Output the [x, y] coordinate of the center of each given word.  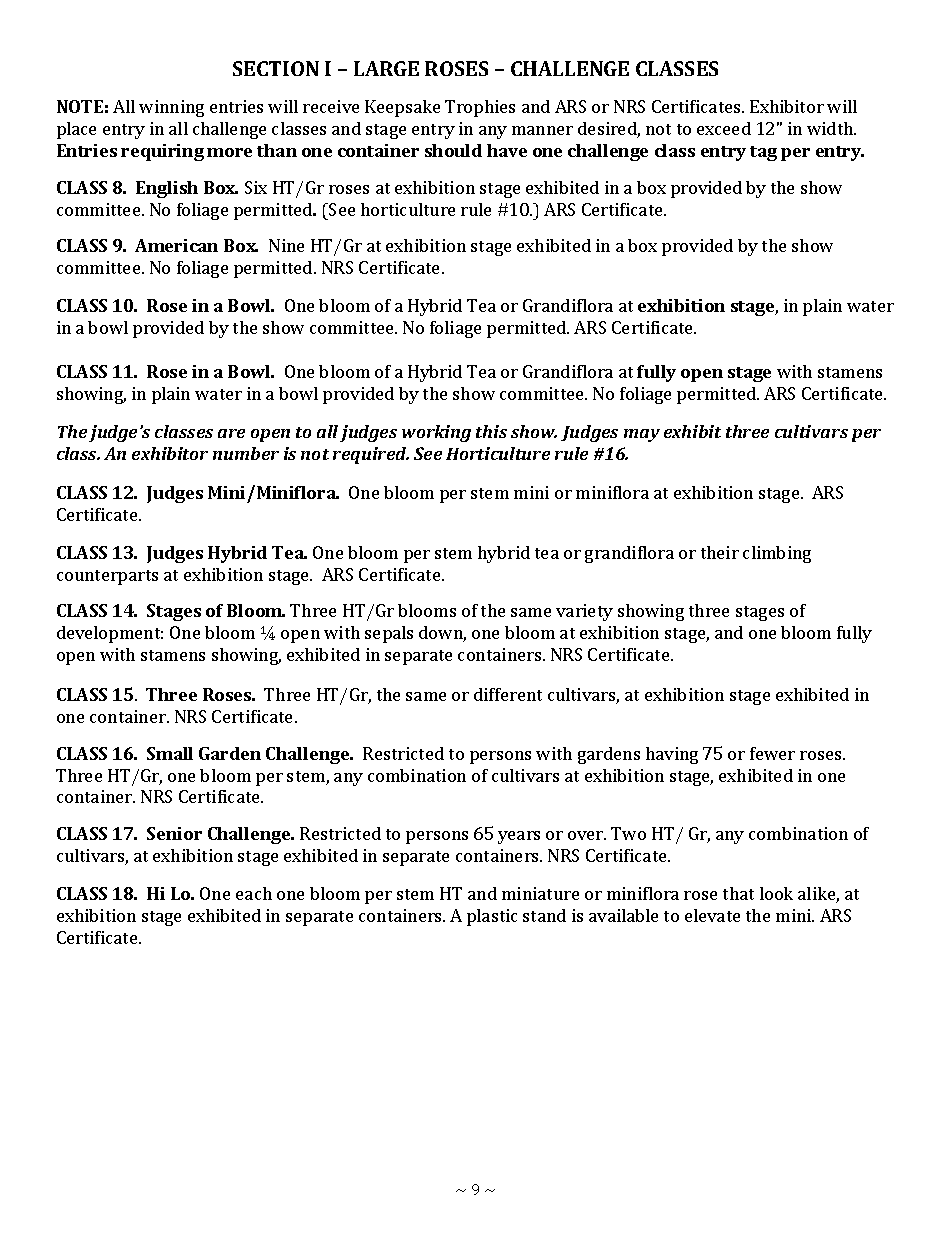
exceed [724, 128]
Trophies [480, 108]
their [720, 552]
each [254, 893]
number [246, 453]
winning [171, 108]
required [371, 455]
